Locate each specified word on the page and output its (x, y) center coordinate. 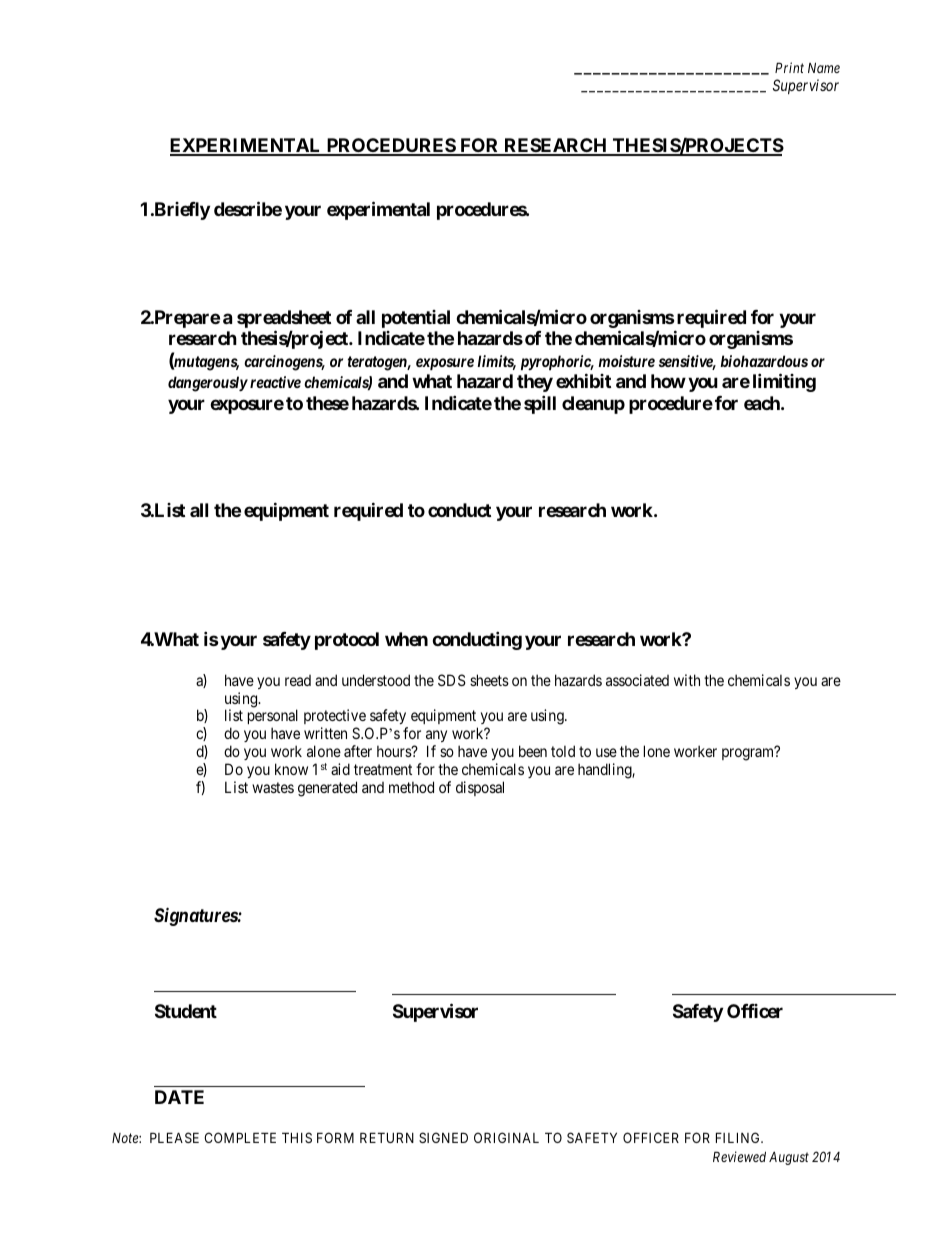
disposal (480, 788)
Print (789, 67)
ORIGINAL (506, 1137)
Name (824, 67)
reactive (275, 382)
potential (416, 319)
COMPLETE (240, 1137)
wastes (273, 787)
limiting (784, 382)
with (687, 680)
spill (540, 404)
